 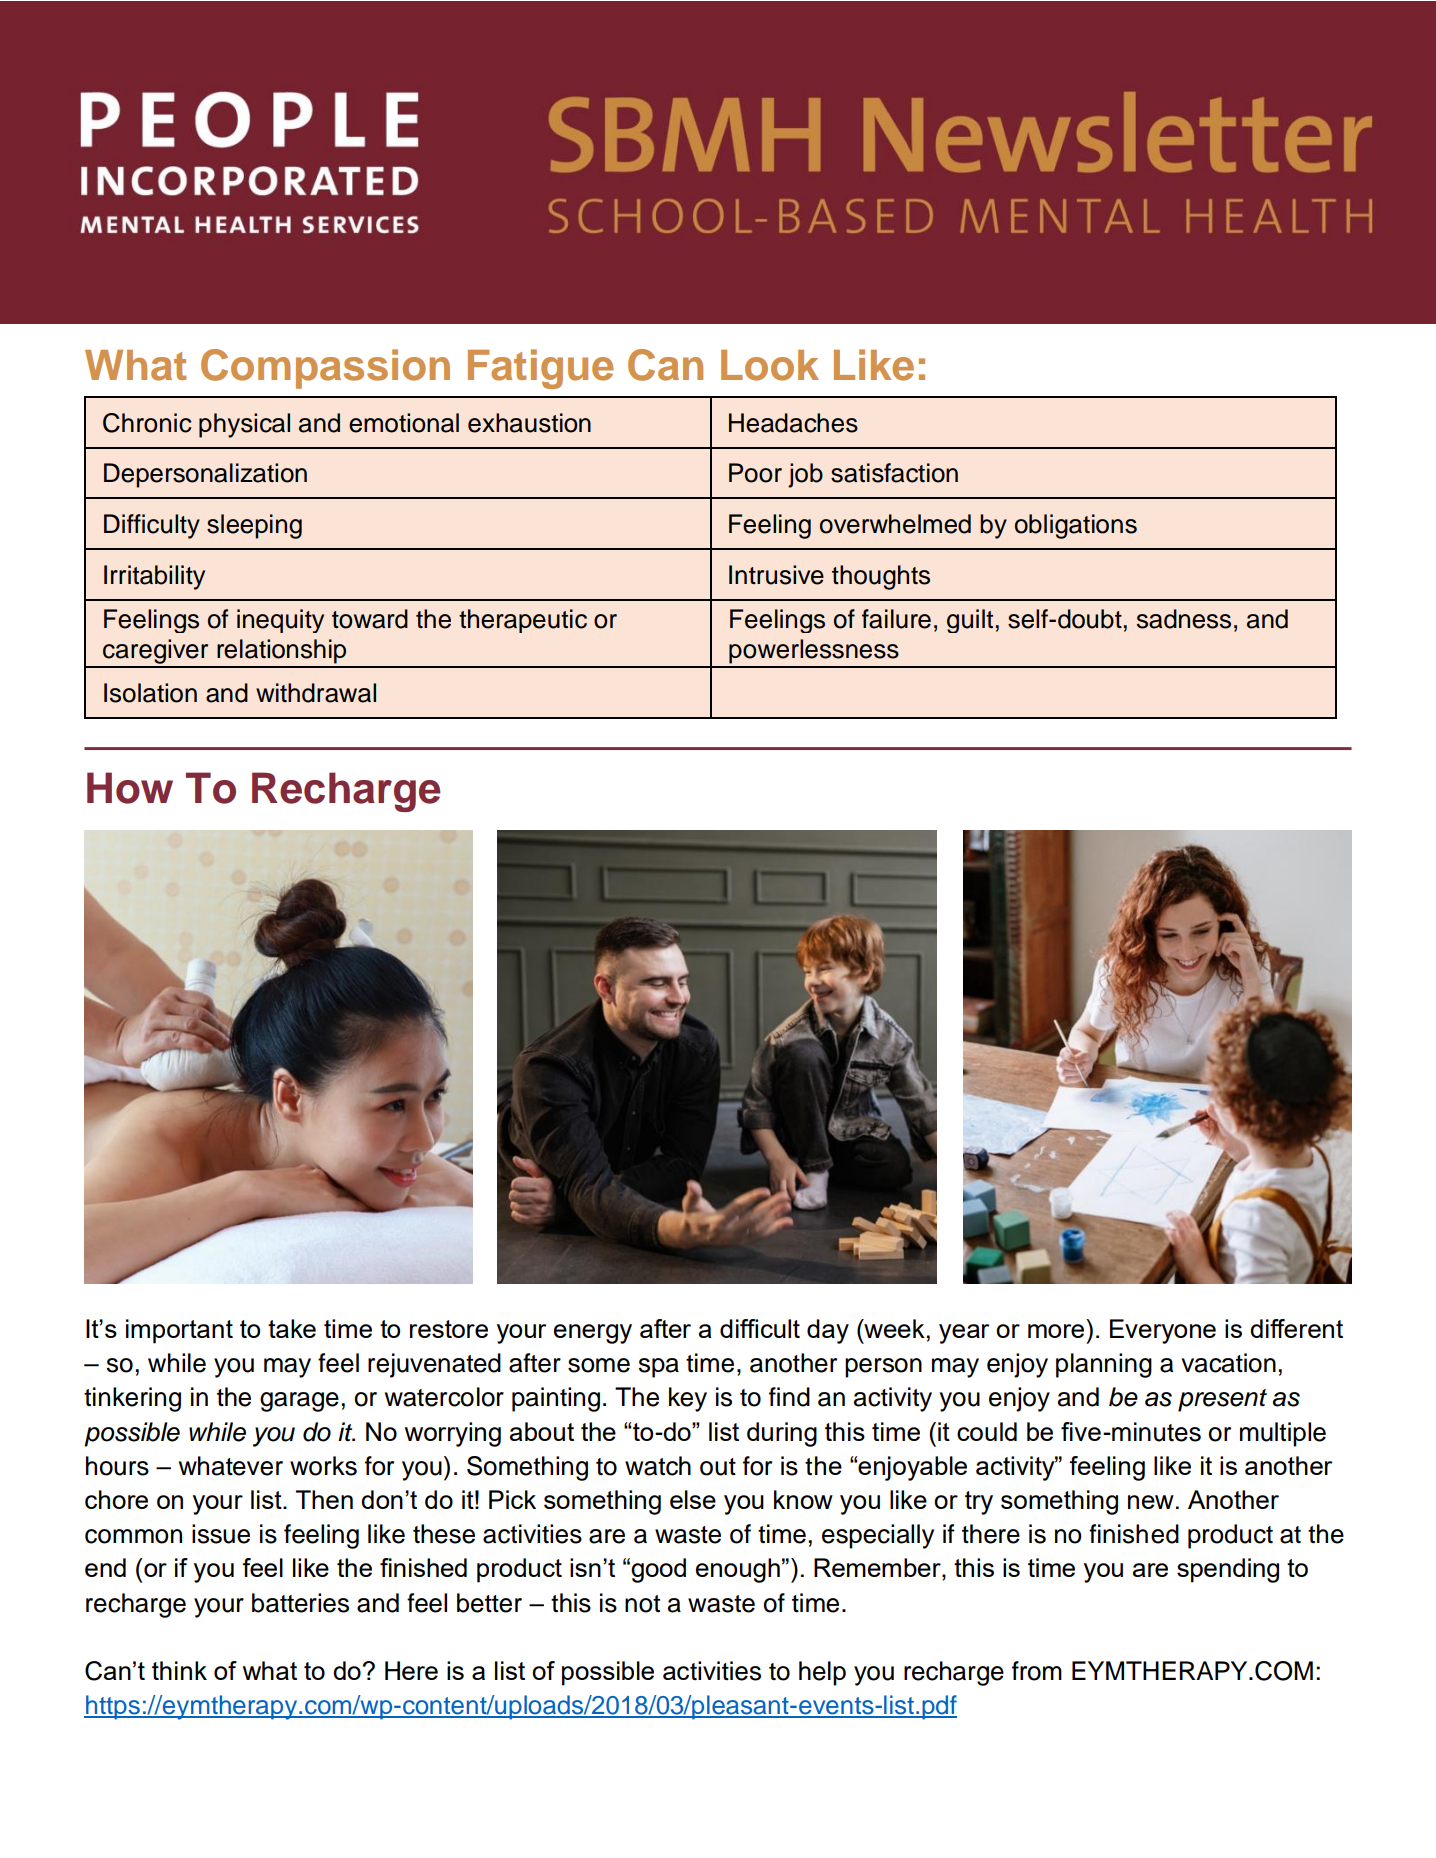 What do you see at coordinates (1104, 1365) in the screenshot?
I see `planning` at bounding box center [1104, 1365].
